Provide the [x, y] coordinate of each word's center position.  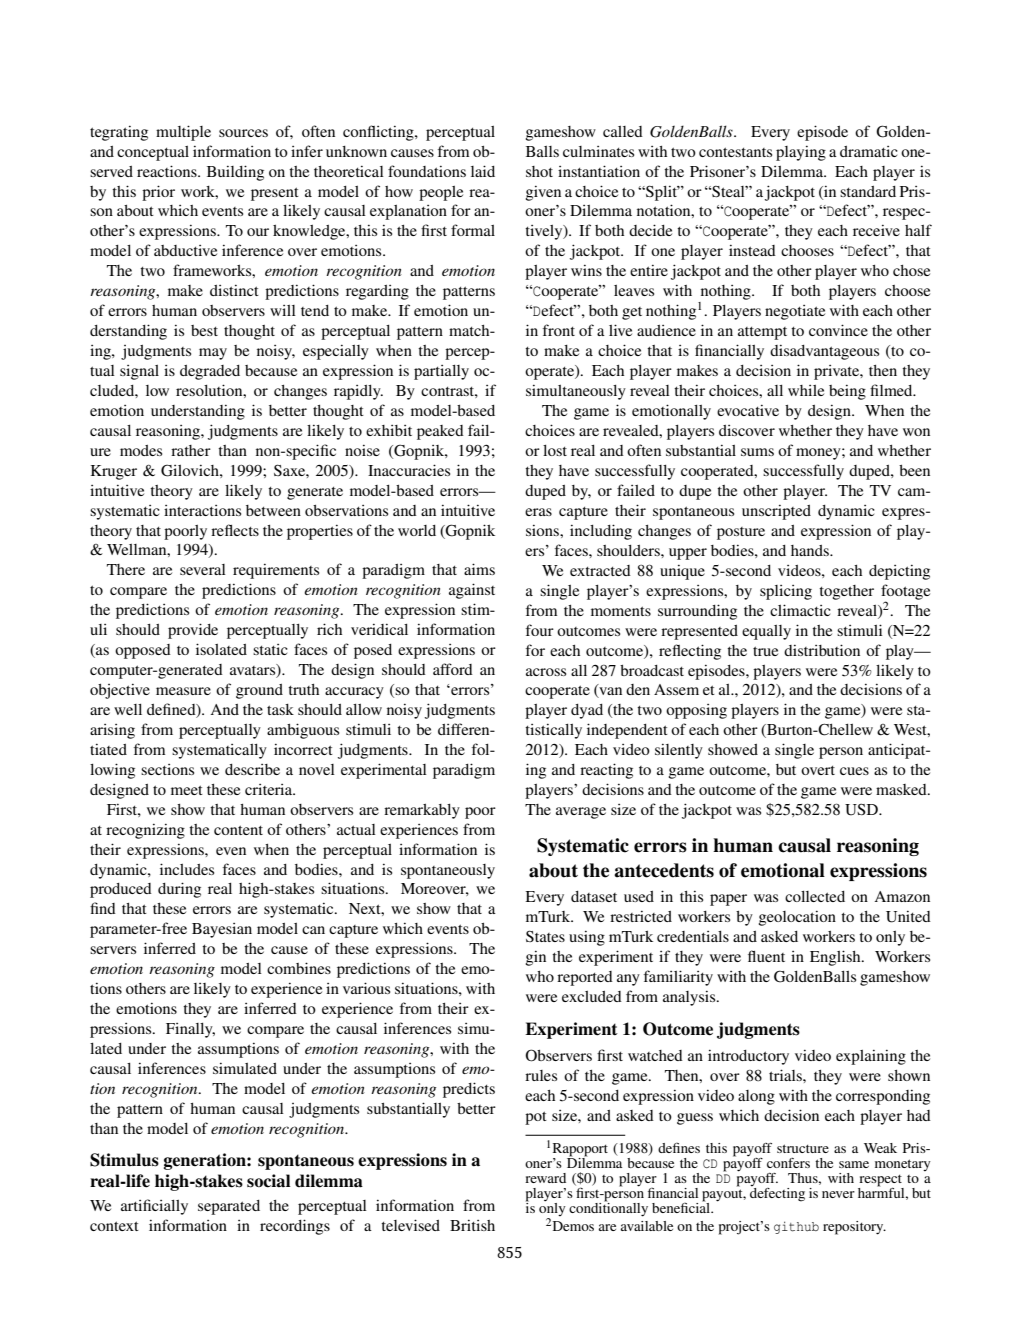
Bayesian [222, 930]
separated [229, 1207]
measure [183, 691]
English [836, 958]
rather [191, 450]
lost [555, 450]
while [806, 390]
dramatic [869, 151]
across [546, 672]
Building [235, 173]
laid [483, 171]
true [765, 651]
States [545, 936]
